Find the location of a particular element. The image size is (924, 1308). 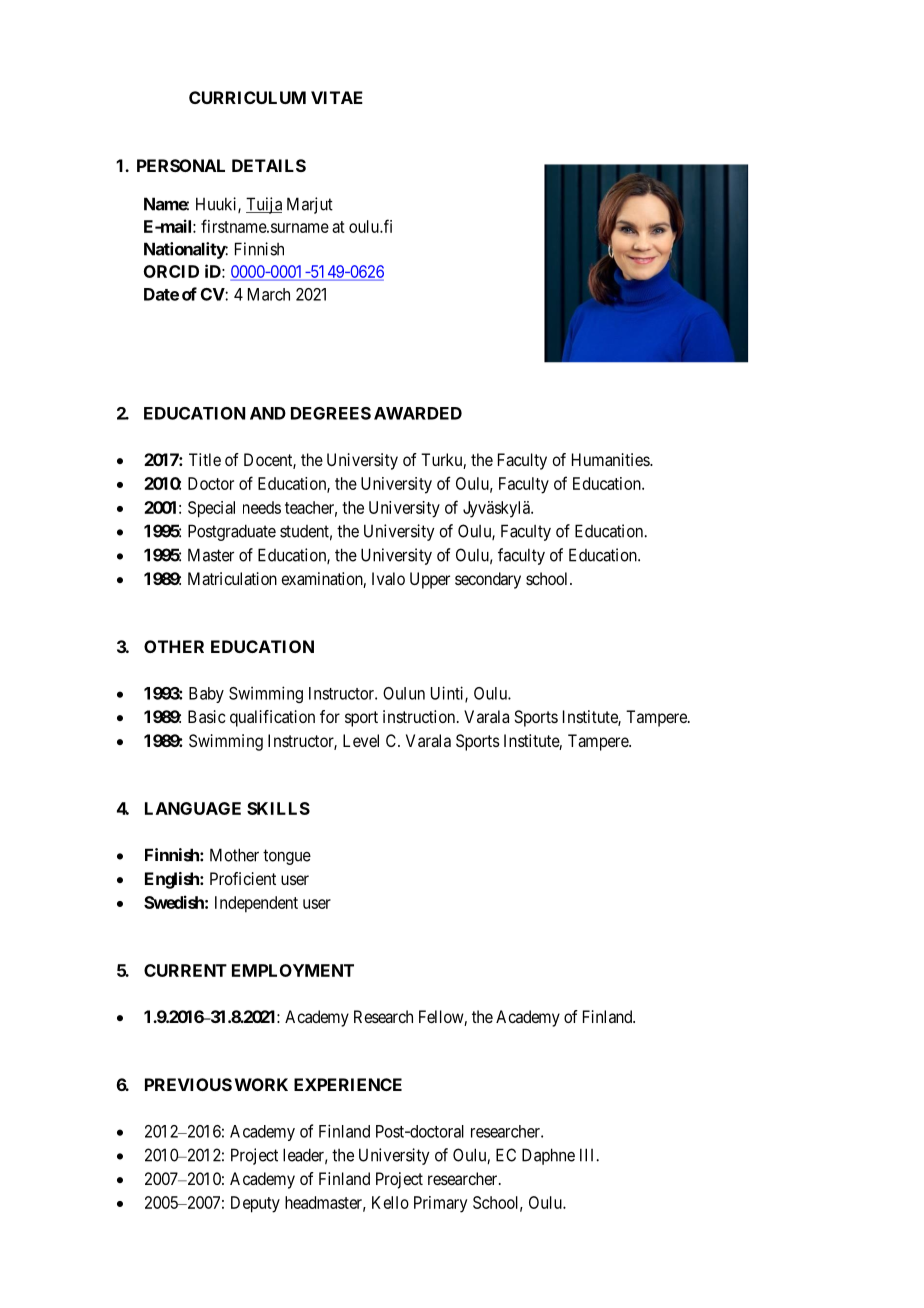

March is located at coordinates (269, 294).
